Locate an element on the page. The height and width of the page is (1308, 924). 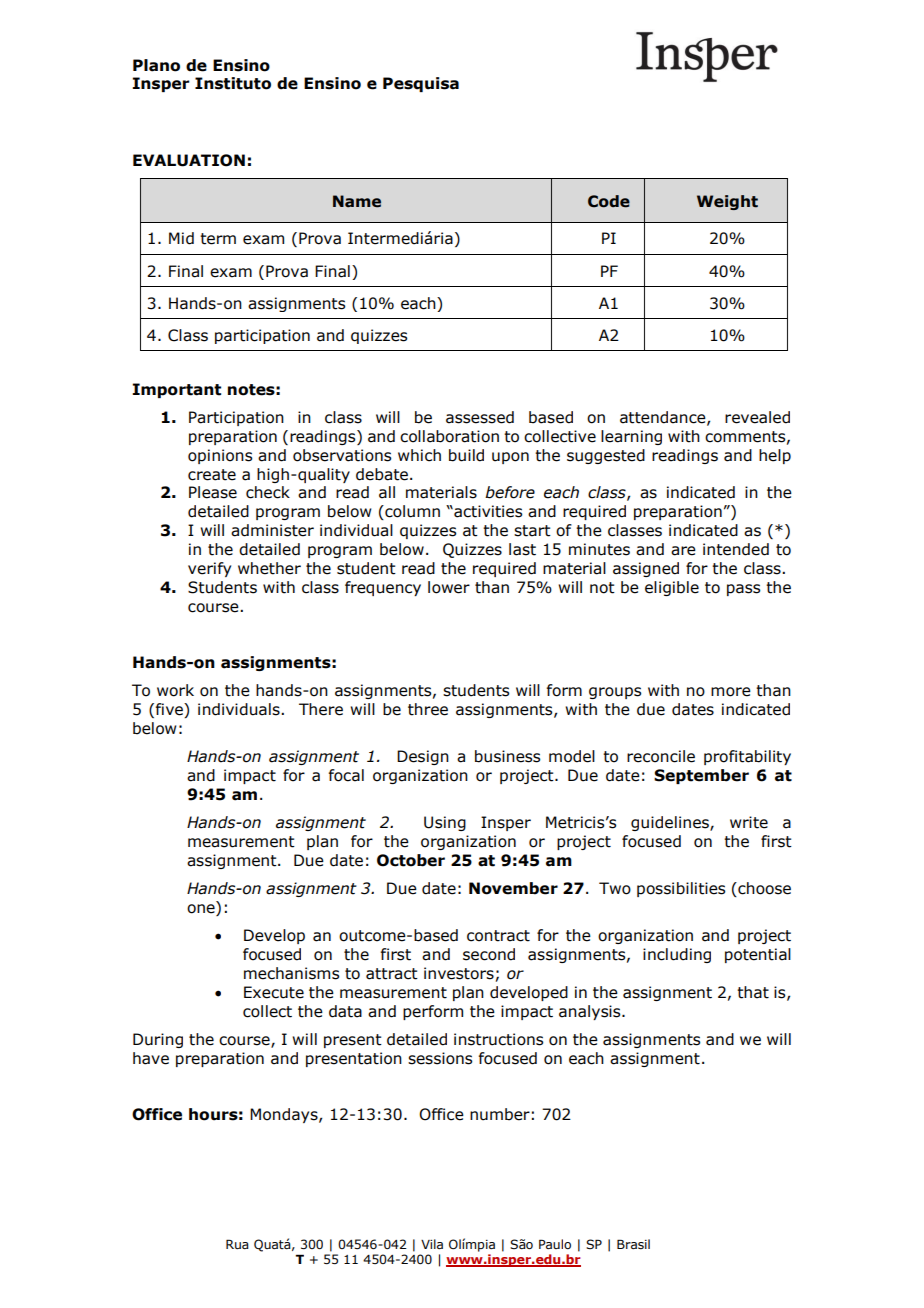
three is located at coordinates (428, 709).
